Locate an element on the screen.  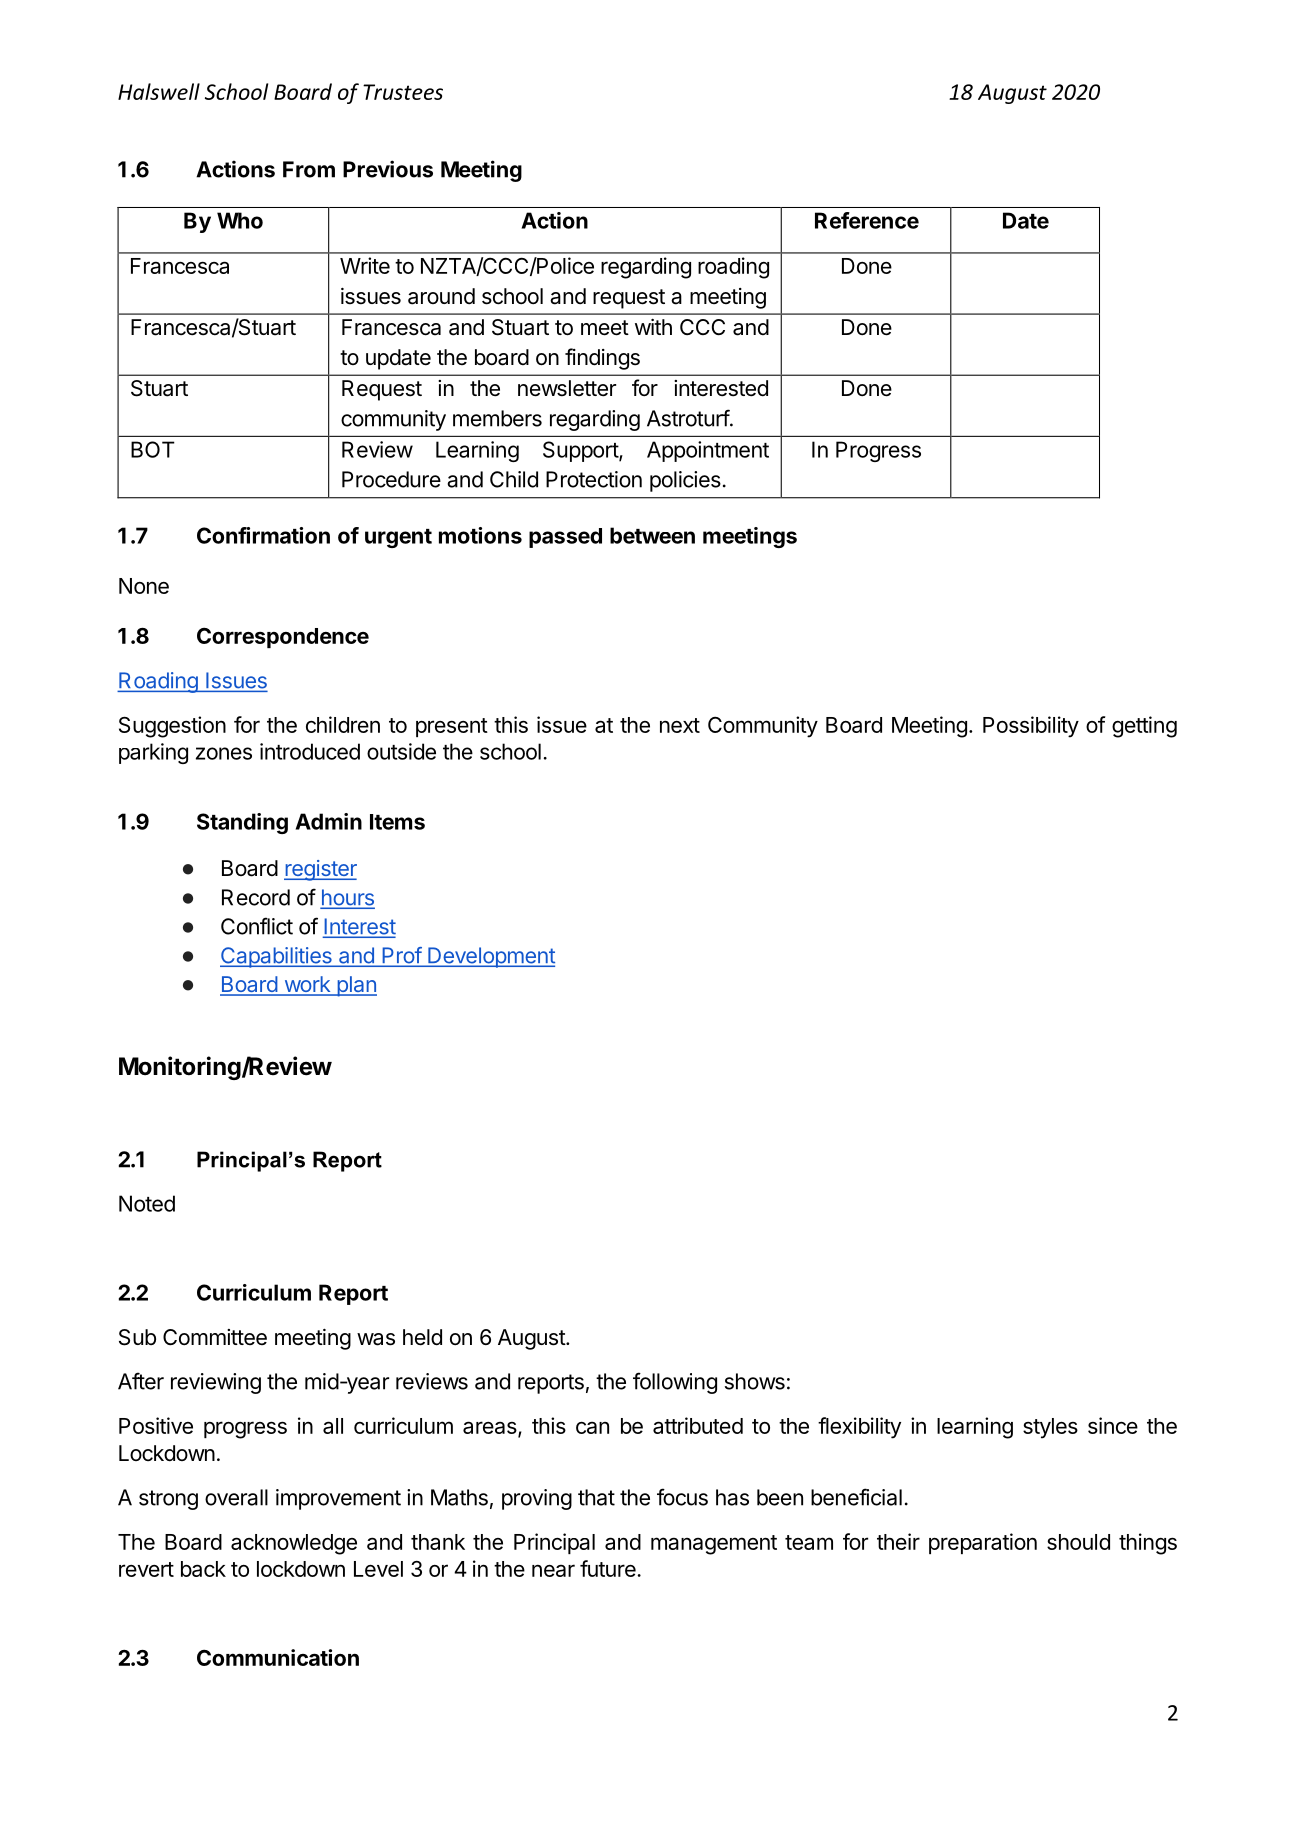
getting is located at coordinates (1144, 727).
